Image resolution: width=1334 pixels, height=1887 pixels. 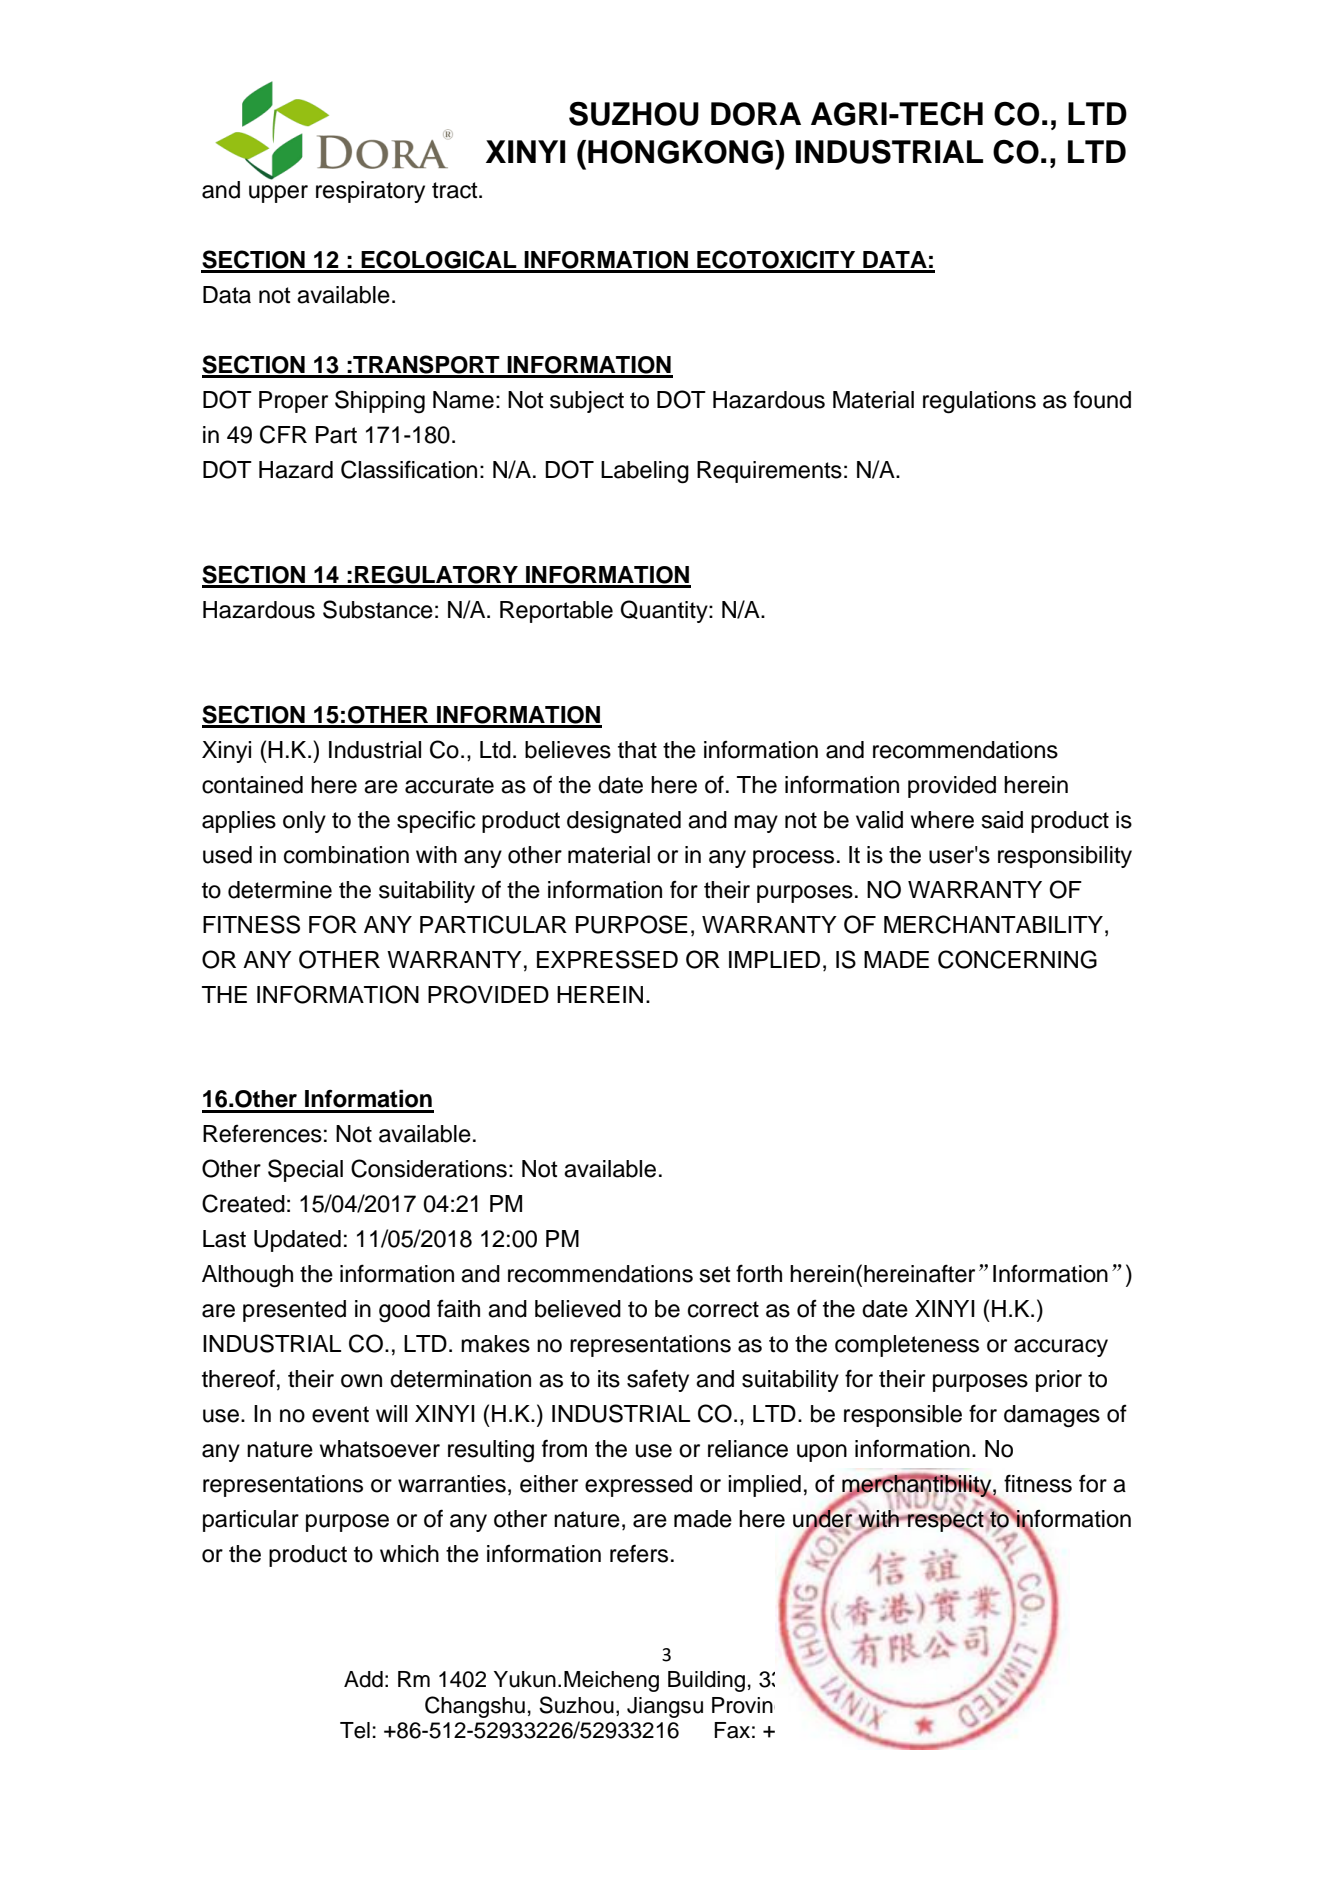 I want to click on DORA, so click(x=756, y=114).
